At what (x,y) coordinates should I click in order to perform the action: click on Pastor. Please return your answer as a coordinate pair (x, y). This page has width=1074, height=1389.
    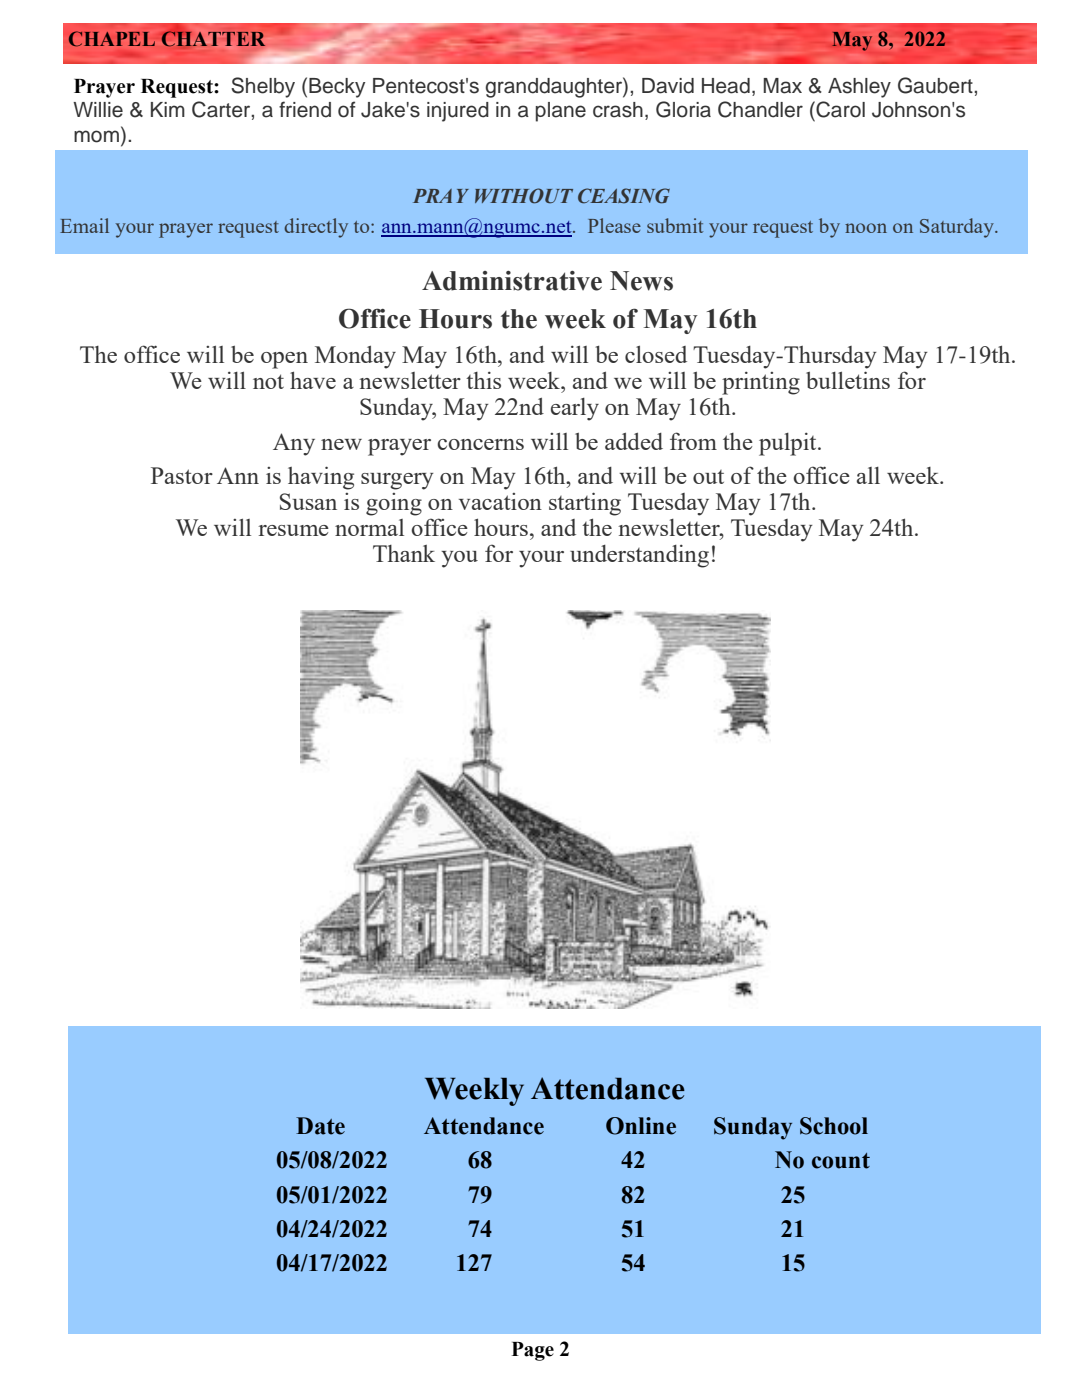
    Looking at the image, I should click on (182, 475).
